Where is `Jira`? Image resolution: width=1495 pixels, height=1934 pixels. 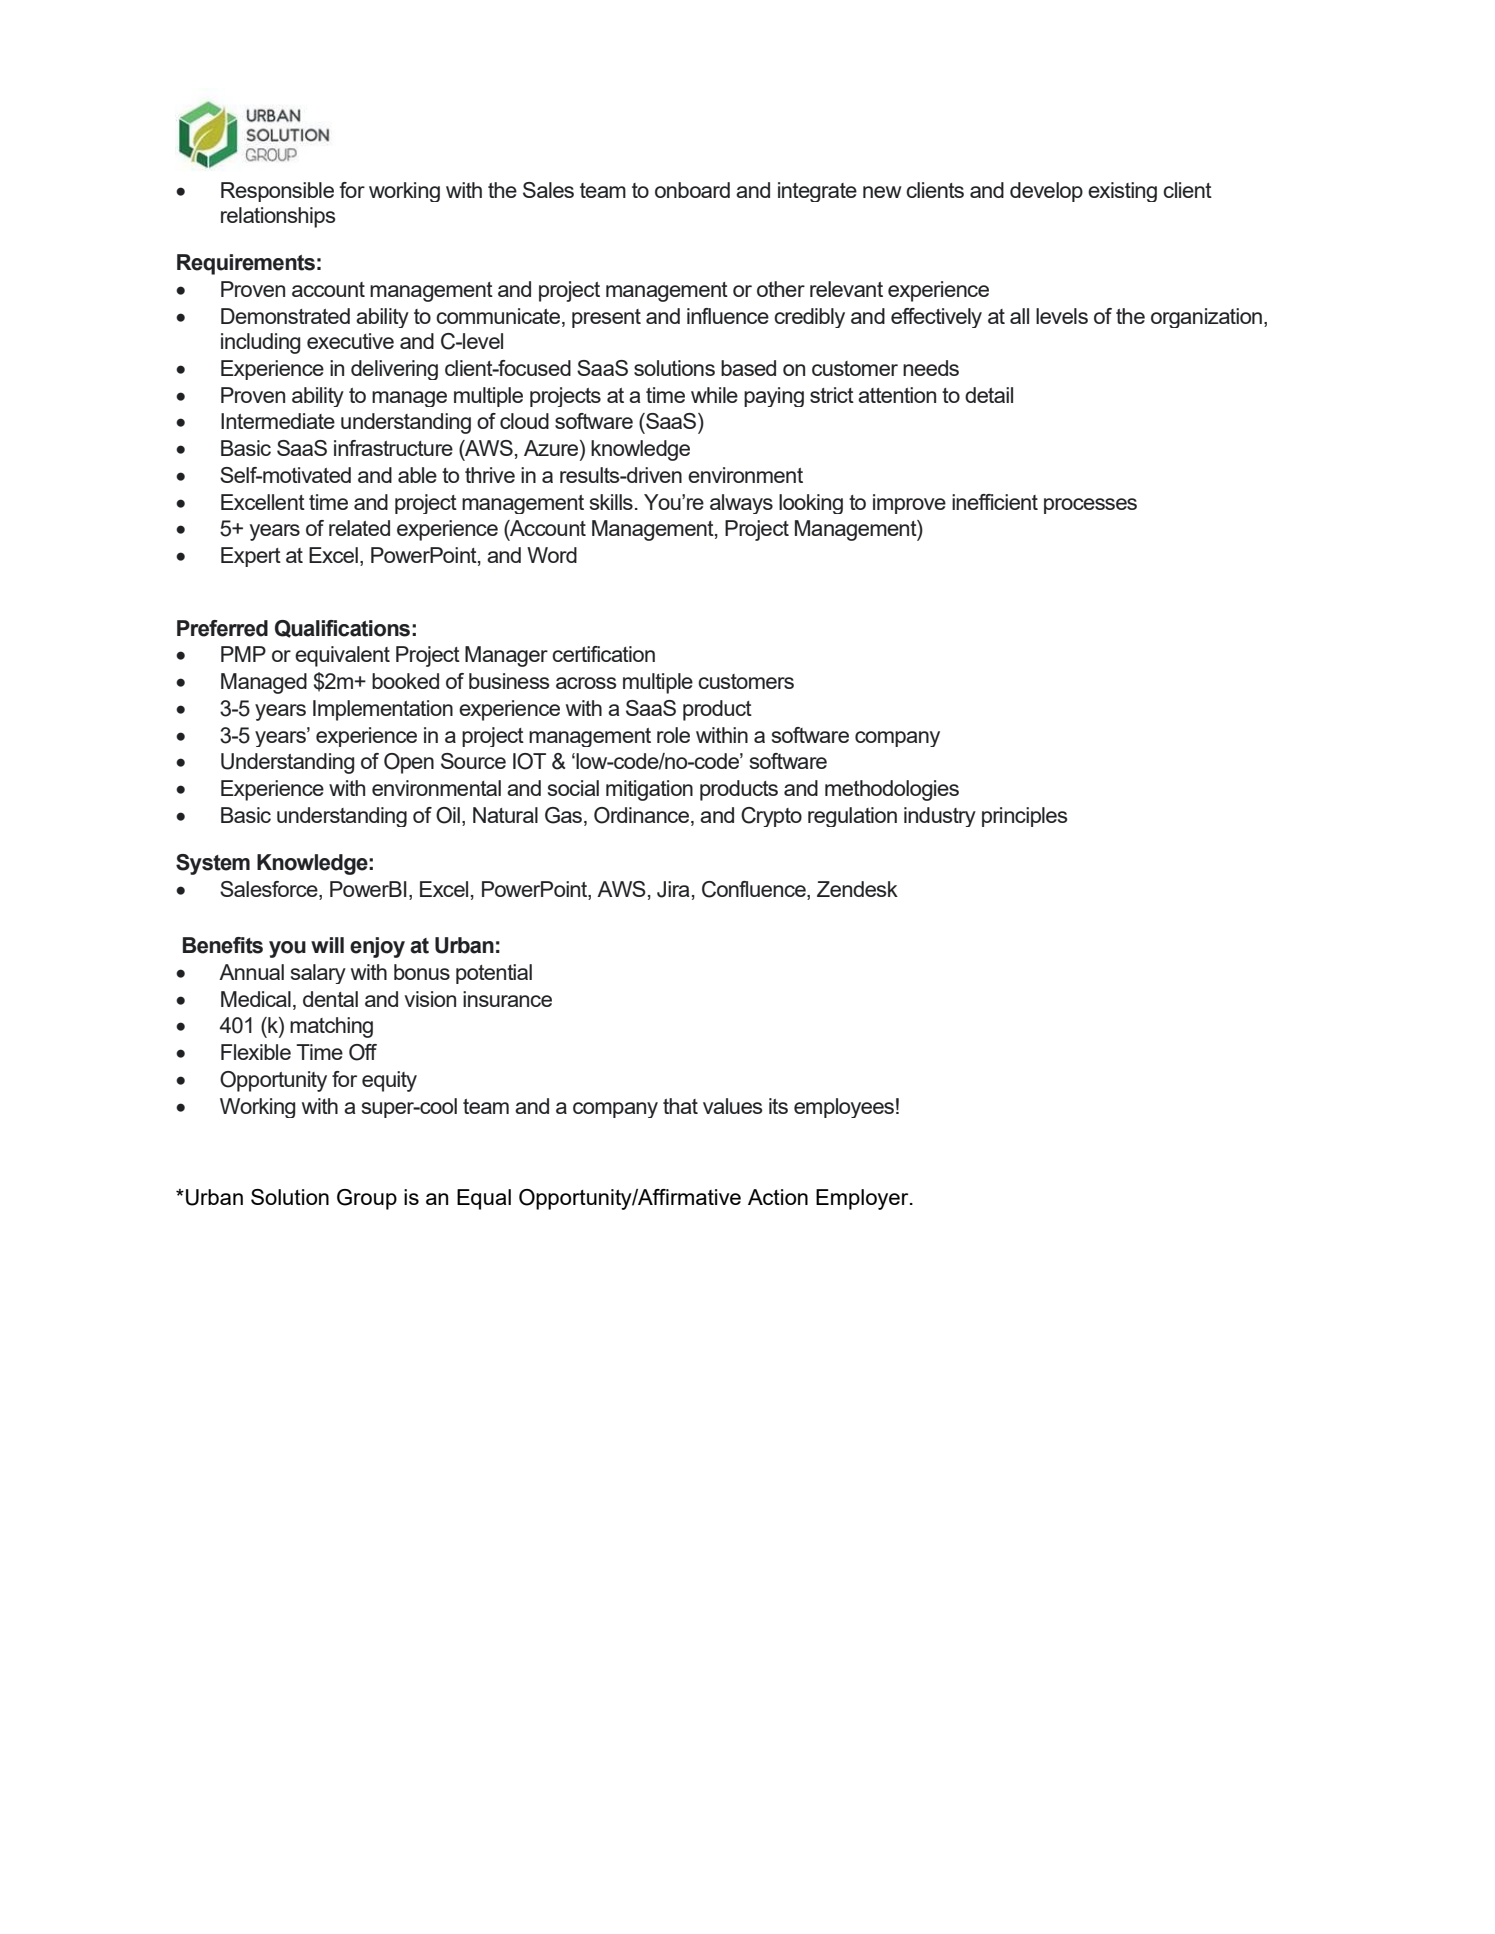
Jira is located at coordinates (673, 889).
